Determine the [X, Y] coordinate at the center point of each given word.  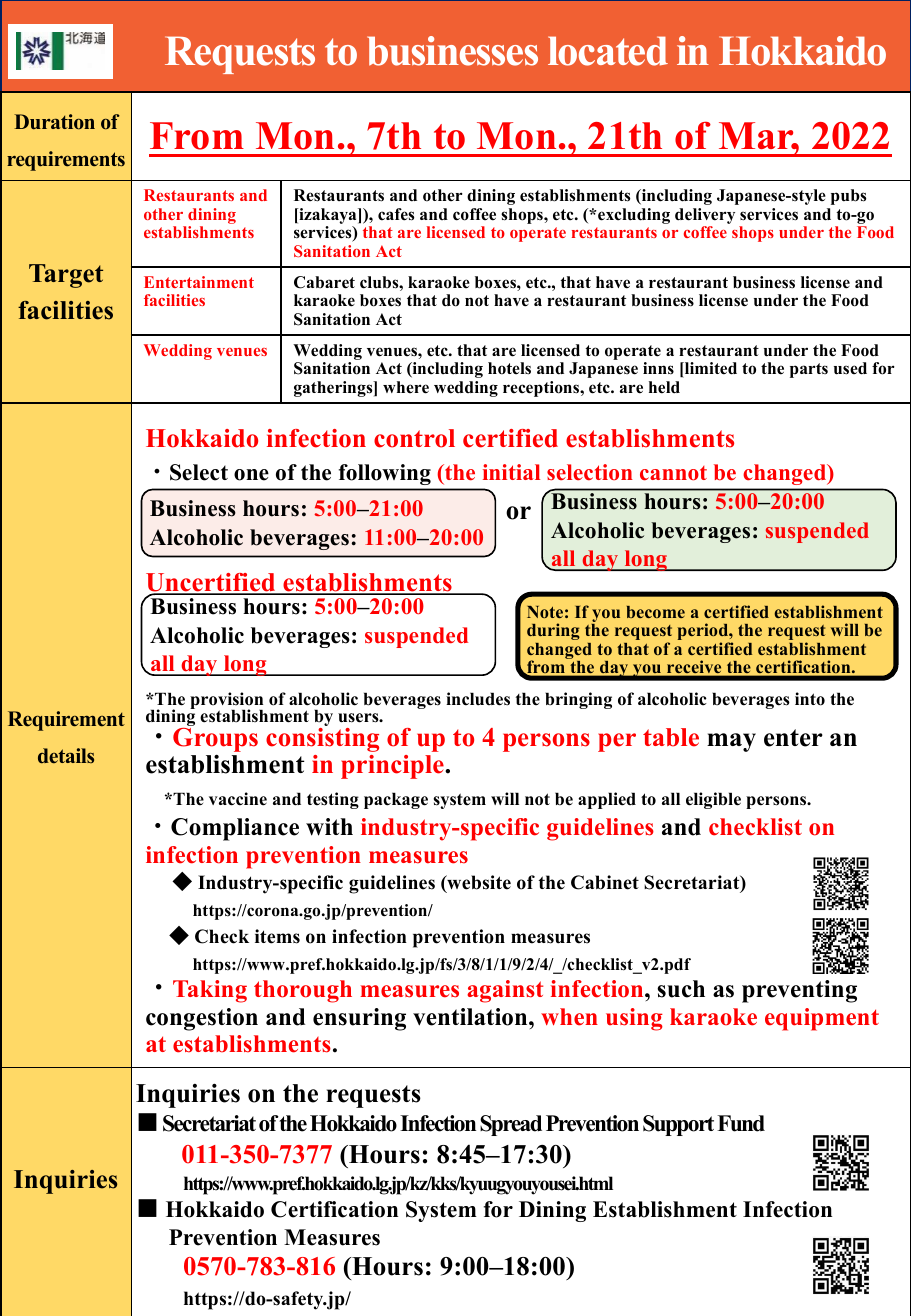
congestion [202, 1019]
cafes [396, 214]
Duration [54, 122]
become [656, 612]
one [251, 475]
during [553, 631]
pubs [848, 197]
